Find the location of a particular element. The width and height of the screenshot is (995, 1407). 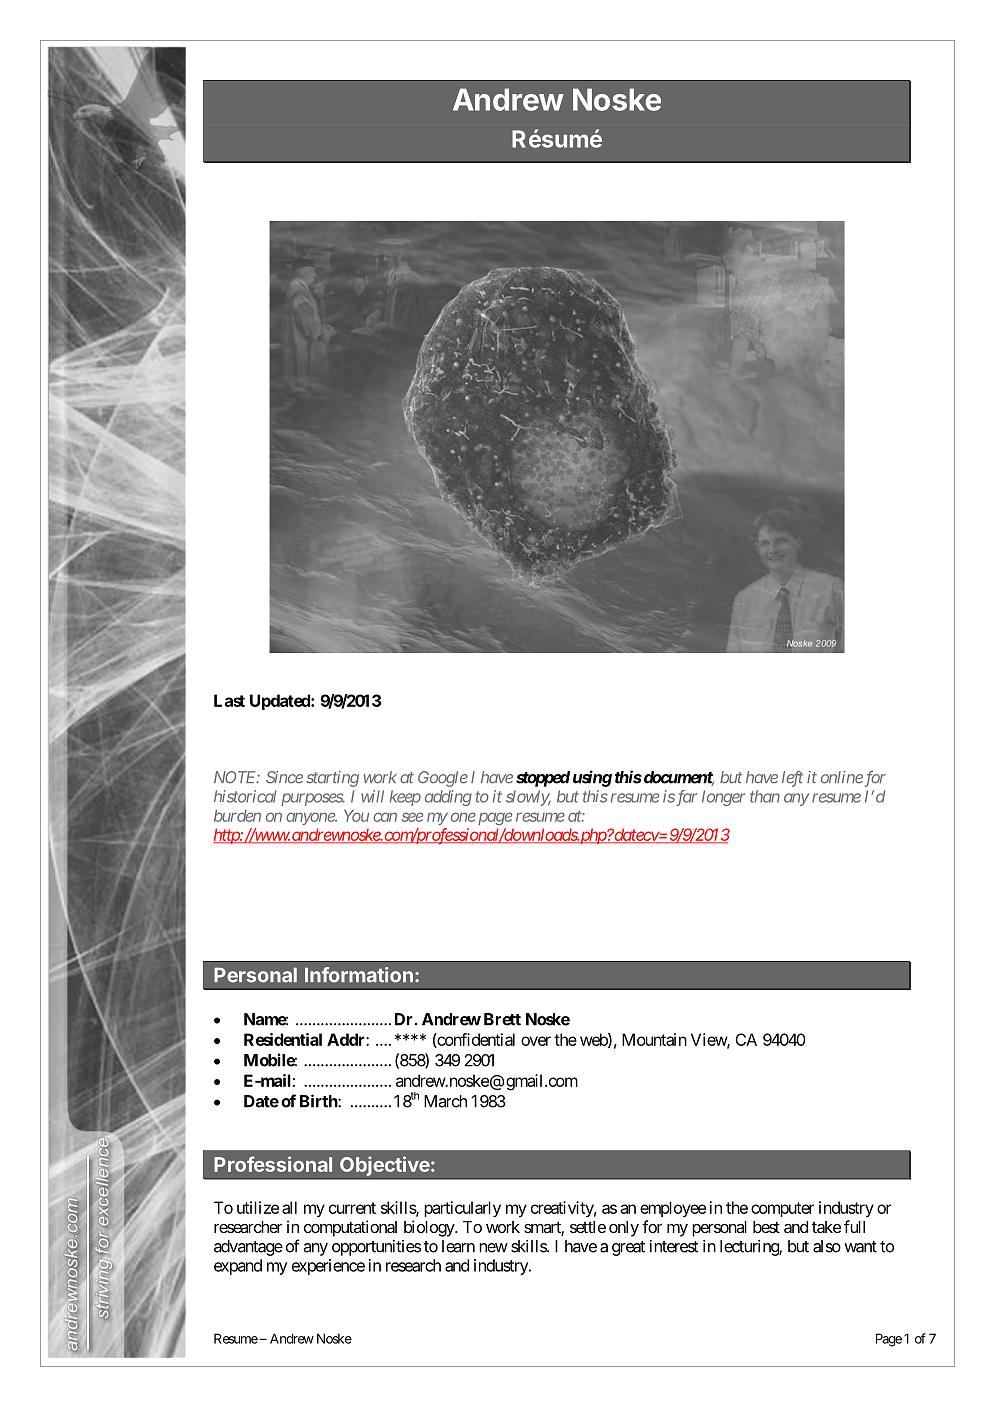

Brett is located at coordinates (502, 1019).
